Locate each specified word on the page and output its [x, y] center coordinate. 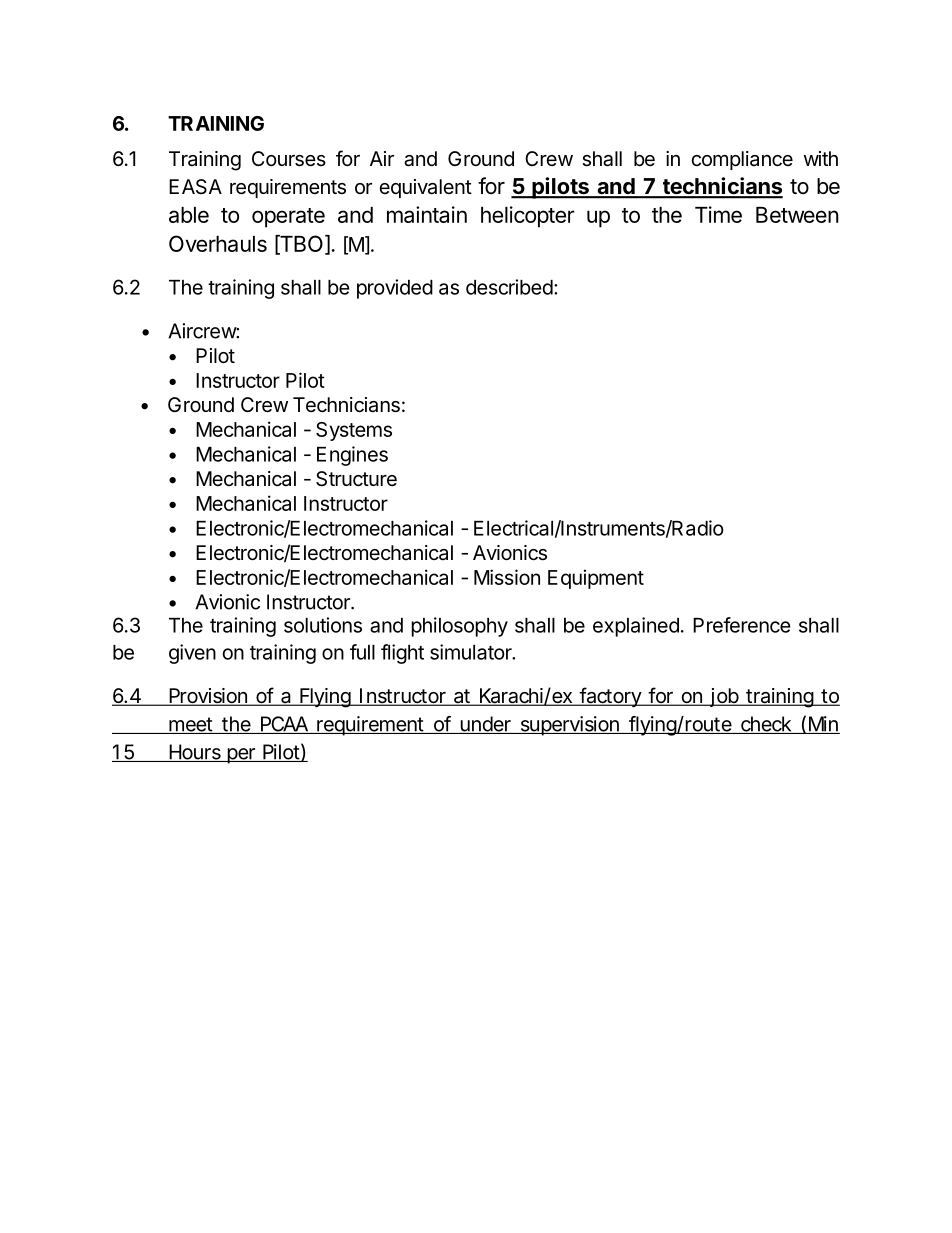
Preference [741, 625]
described [509, 287]
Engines [352, 456]
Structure [356, 479]
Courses [289, 159]
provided [395, 289]
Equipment [596, 579]
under [486, 725]
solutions [323, 625]
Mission [507, 577]
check [766, 725]
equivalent [425, 188]
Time [718, 214]
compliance [742, 160]
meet [191, 725]
